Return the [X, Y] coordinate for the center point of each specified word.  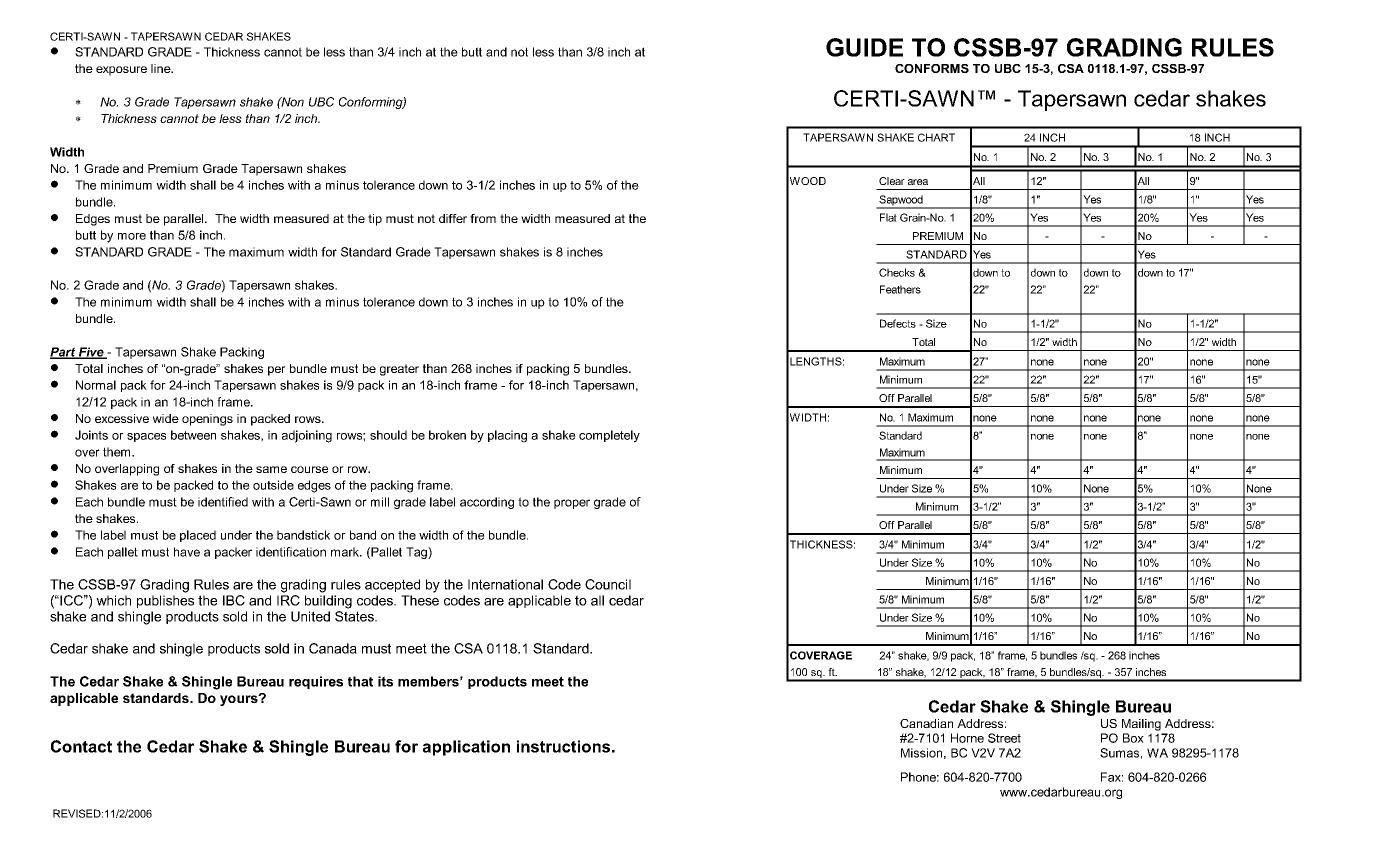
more [132, 236]
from [483, 218]
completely [609, 436]
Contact [81, 746]
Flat [888, 217]
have [187, 552]
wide [166, 418]
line [162, 68]
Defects [898, 323]
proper [572, 504]
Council [608, 584]
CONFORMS [932, 68]
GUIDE [864, 47]
